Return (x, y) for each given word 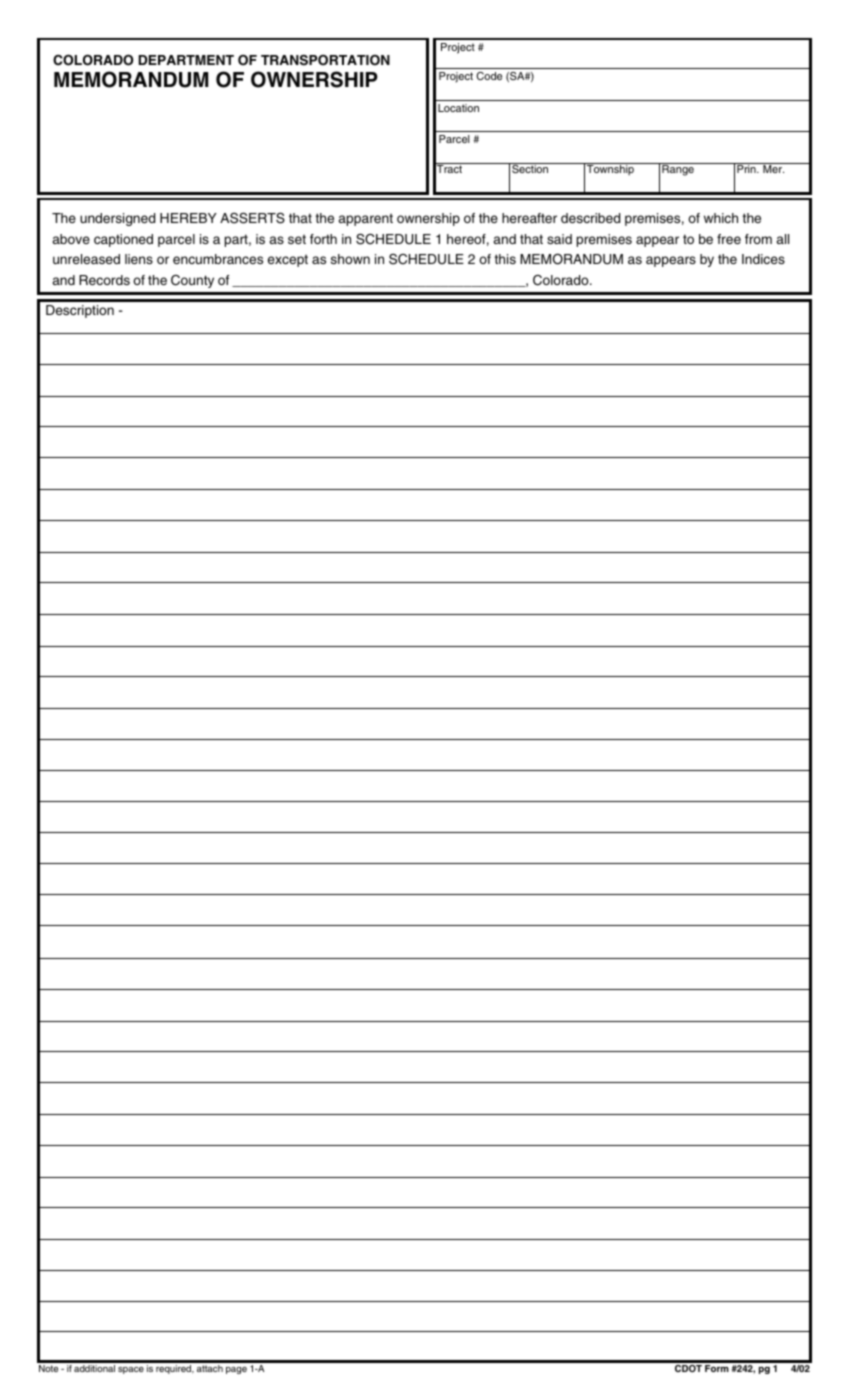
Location (458, 108)
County (192, 281)
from (758, 239)
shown (350, 259)
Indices (763, 259)
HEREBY (188, 218)
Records (104, 280)
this (505, 259)
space (131, 1370)
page (236, 1370)
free (729, 239)
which (721, 218)
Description (80, 311)
